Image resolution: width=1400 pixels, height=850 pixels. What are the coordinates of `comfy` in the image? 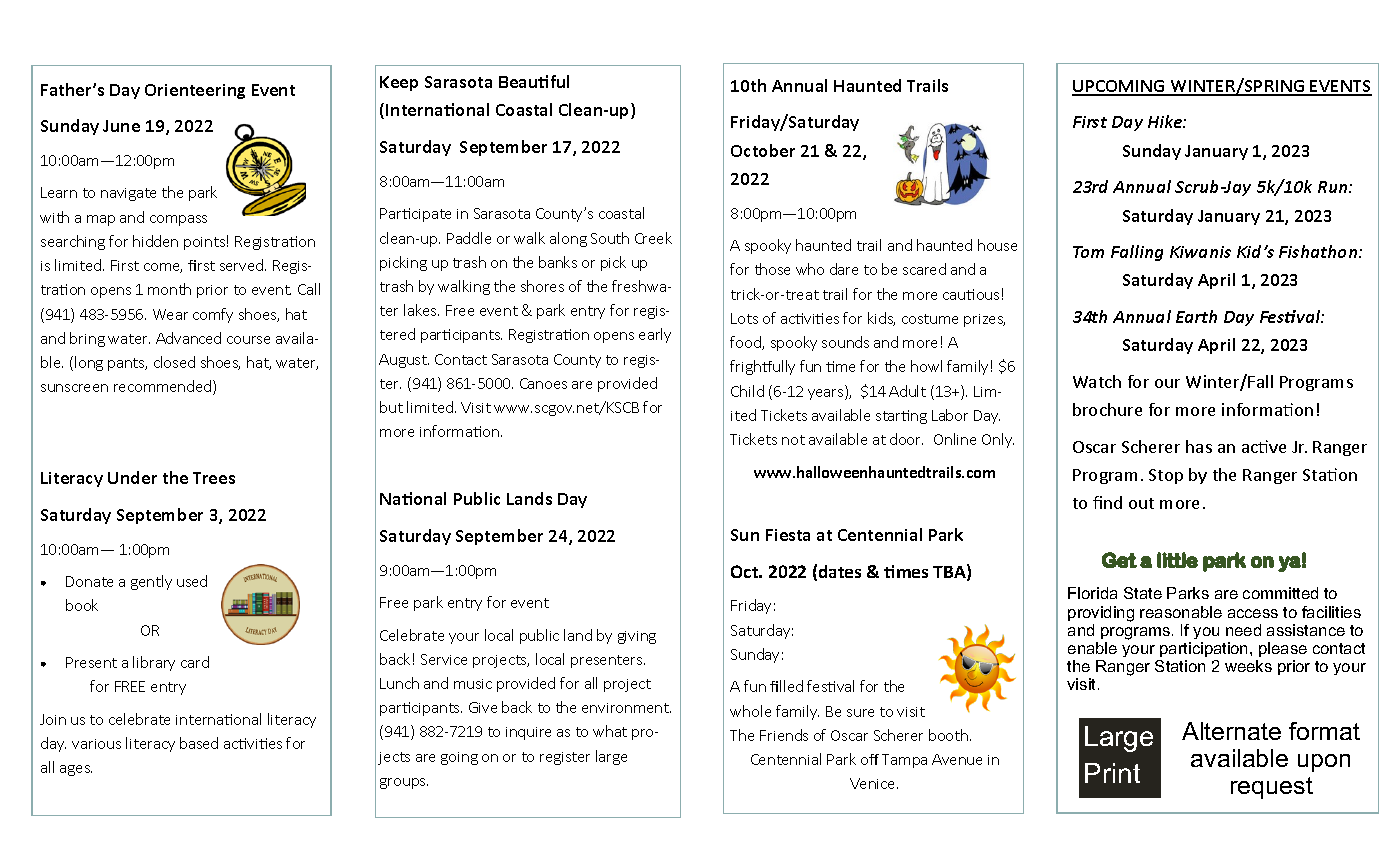 It's located at (213, 315).
